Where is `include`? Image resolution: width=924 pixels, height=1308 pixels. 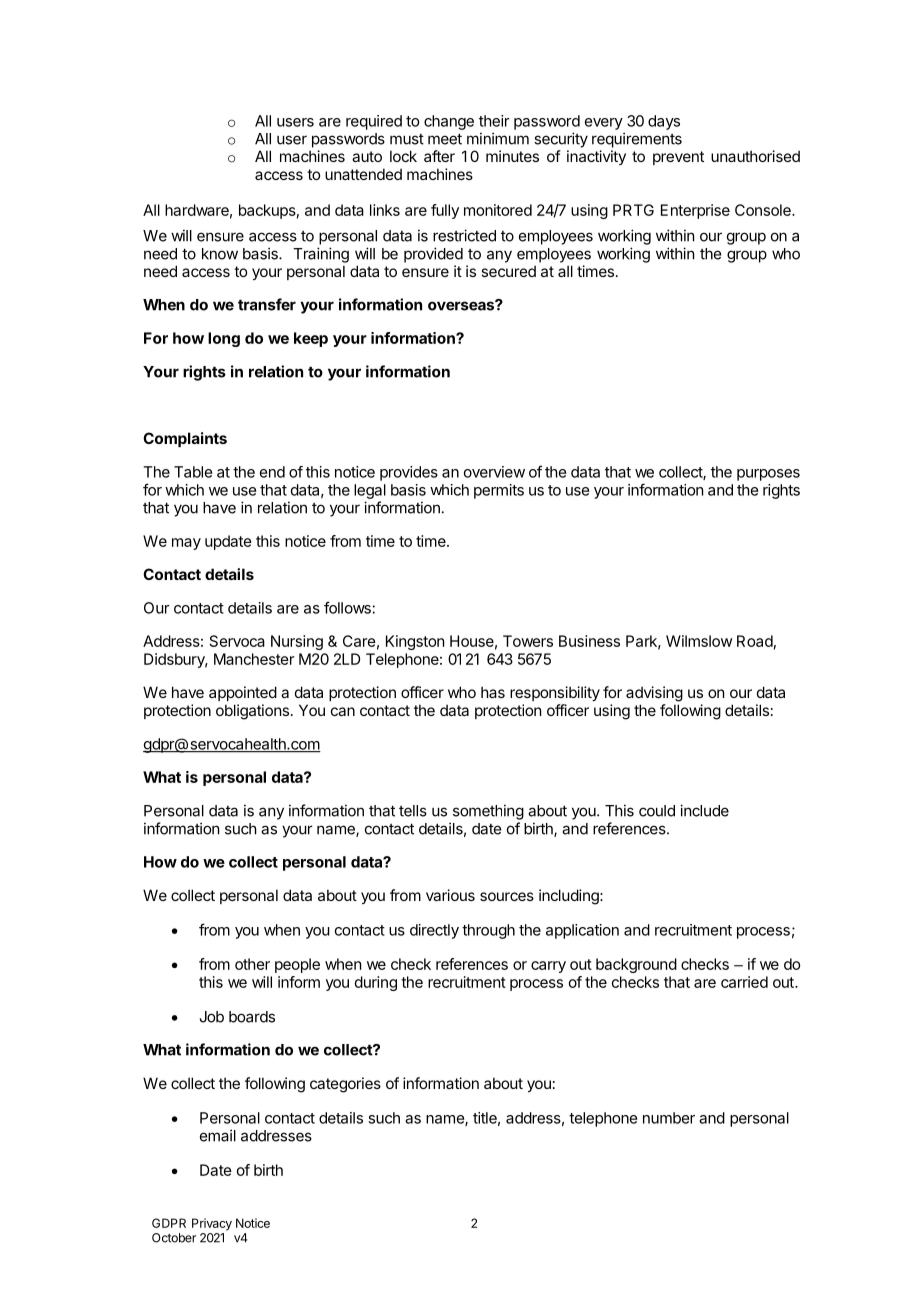
include is located at coordinates (704, 810).
